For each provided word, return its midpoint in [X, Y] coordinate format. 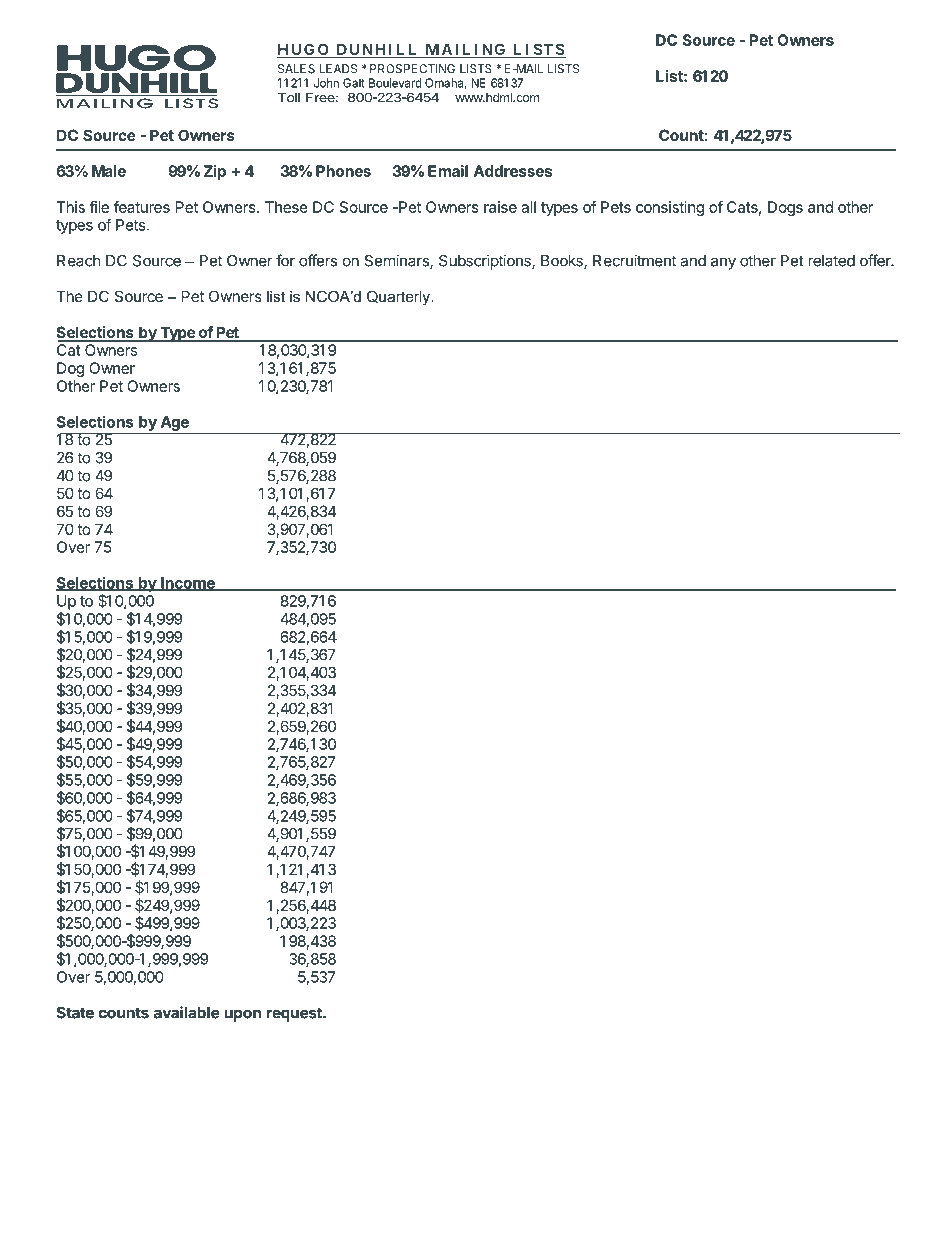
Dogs [785, 208]
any [723, 263]
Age [175, 423]
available [186, 1012]
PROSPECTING [412, 69]
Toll [289, 97]
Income [188, 584]
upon [242, 1015]
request [295, 1014]
